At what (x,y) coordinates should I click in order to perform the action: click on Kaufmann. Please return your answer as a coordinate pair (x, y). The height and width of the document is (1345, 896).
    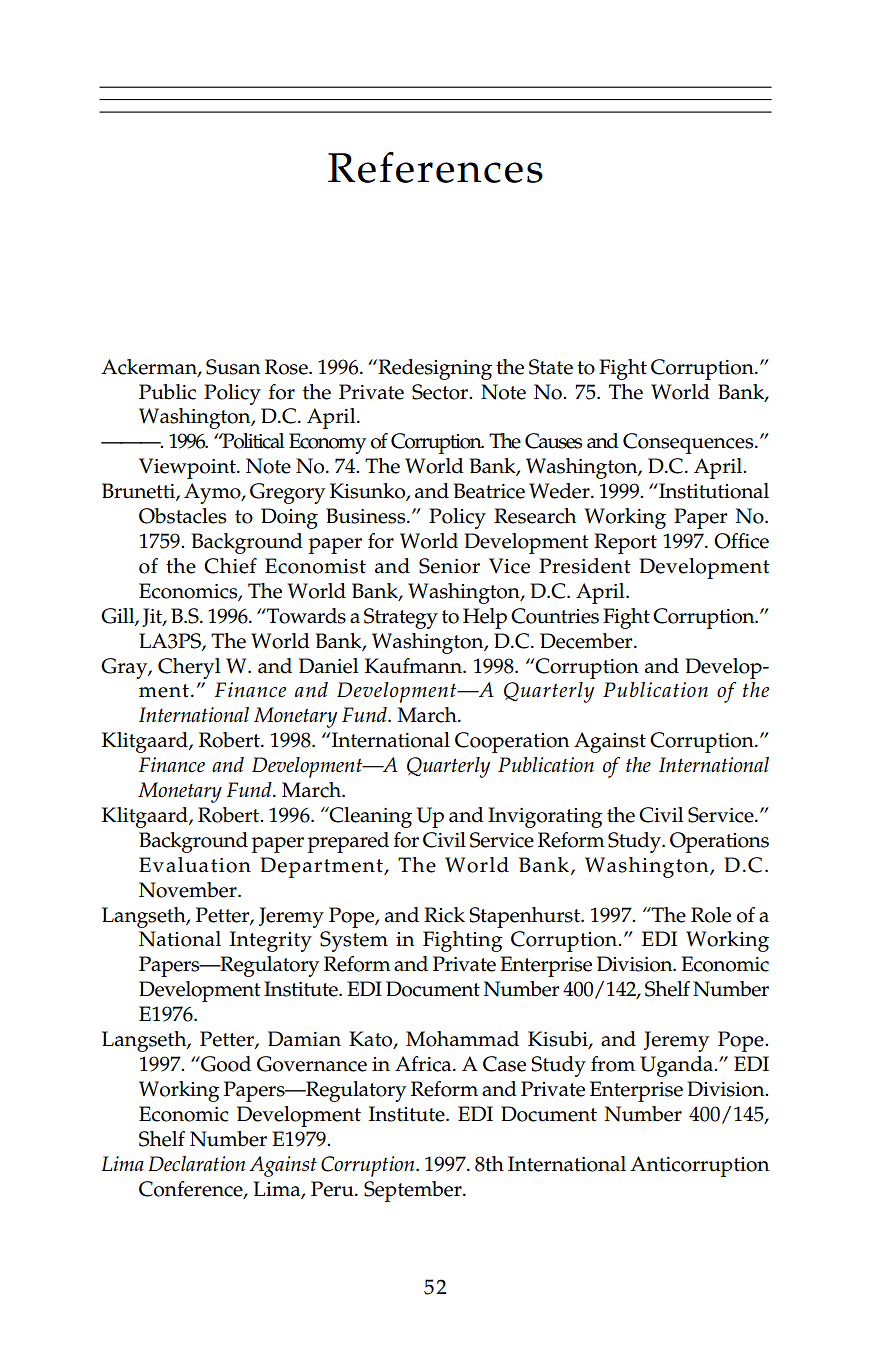
    Looking at the image, I should click on (414, 666).
